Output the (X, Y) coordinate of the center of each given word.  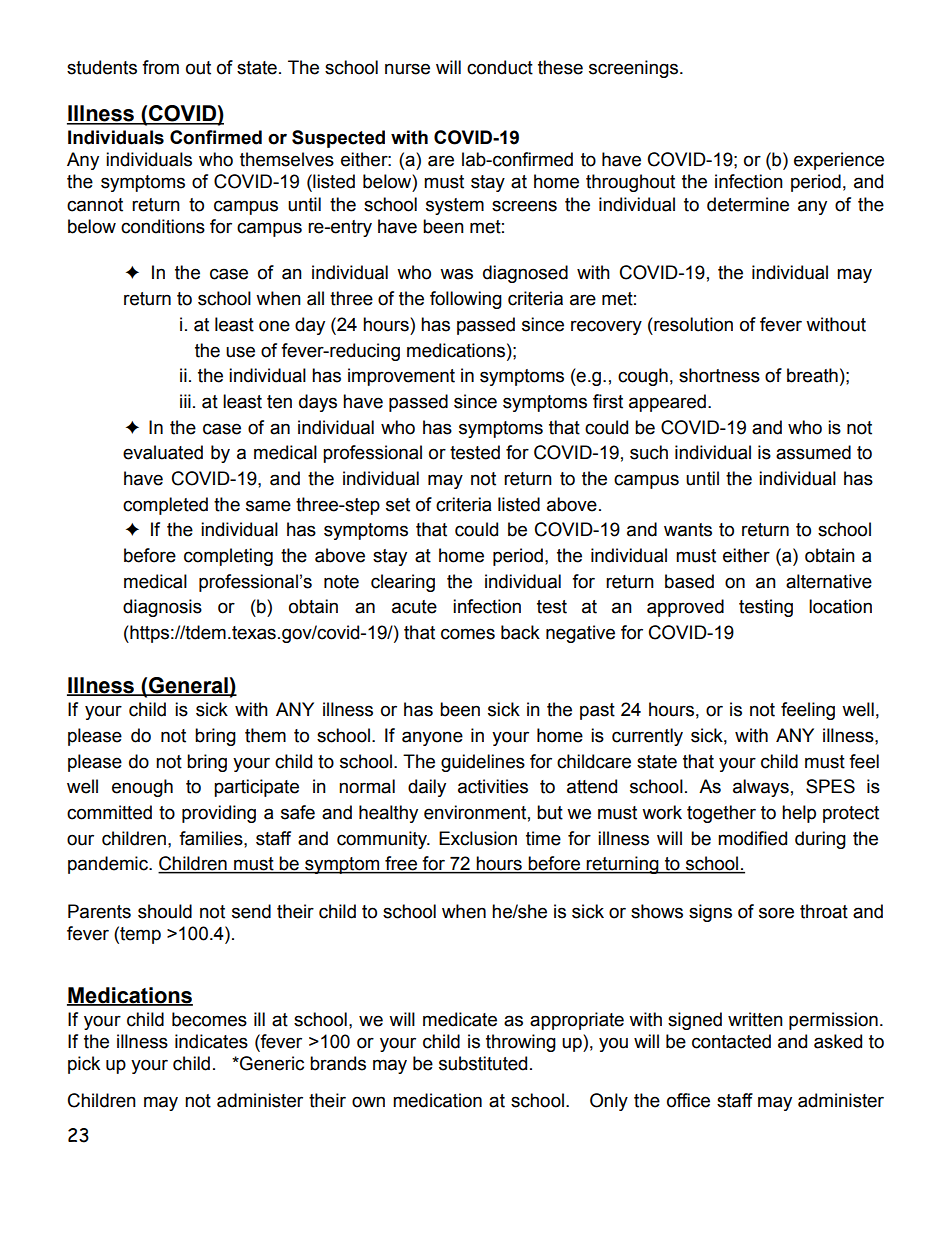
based (689, 581)
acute (414, 607)
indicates (211, 1041)
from (160, 67)
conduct (500, 67)
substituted (483, 1063)
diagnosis (162, 608)
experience (839, 161)
